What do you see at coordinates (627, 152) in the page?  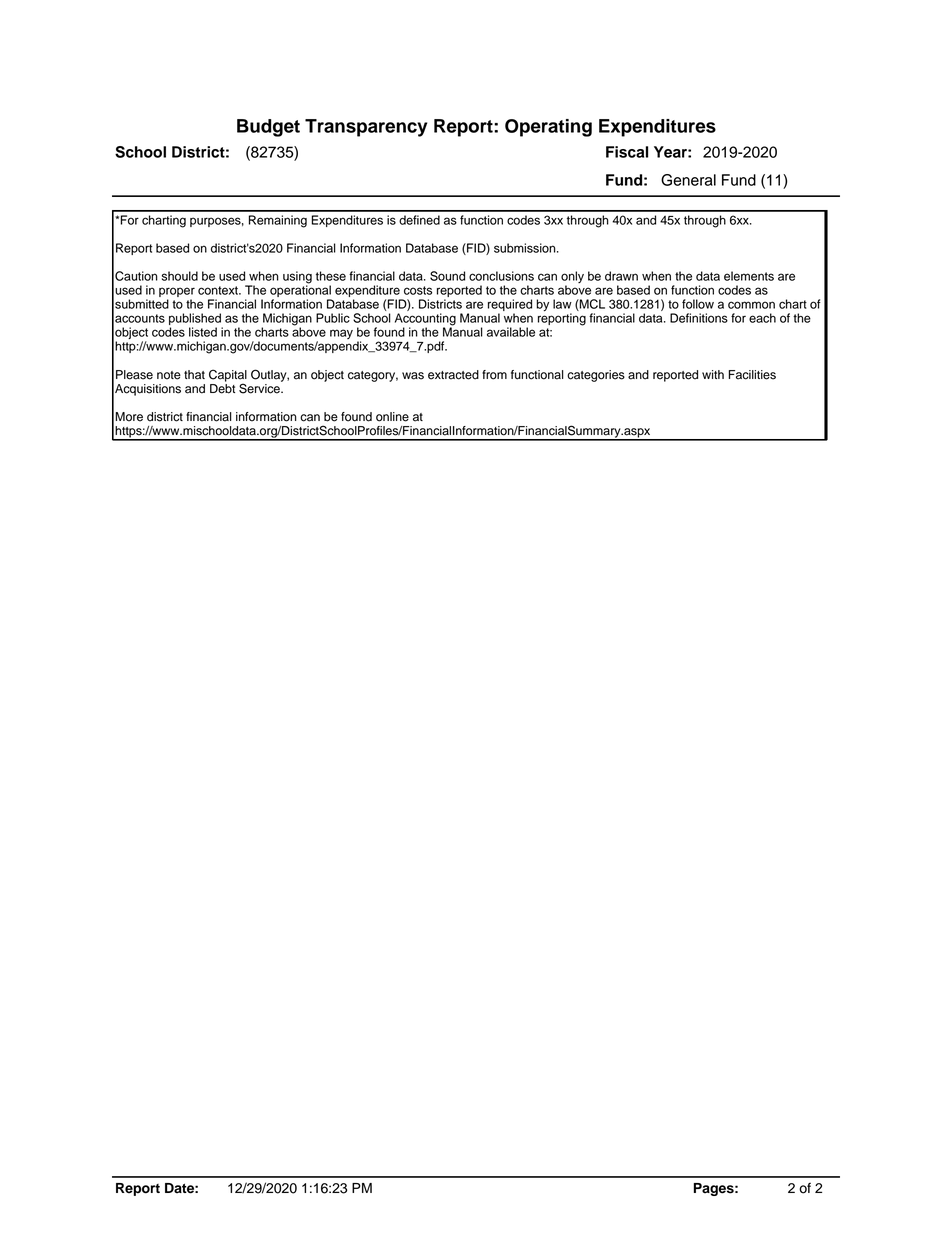 I see `Fiscal` at bounding box center [627, 152].
